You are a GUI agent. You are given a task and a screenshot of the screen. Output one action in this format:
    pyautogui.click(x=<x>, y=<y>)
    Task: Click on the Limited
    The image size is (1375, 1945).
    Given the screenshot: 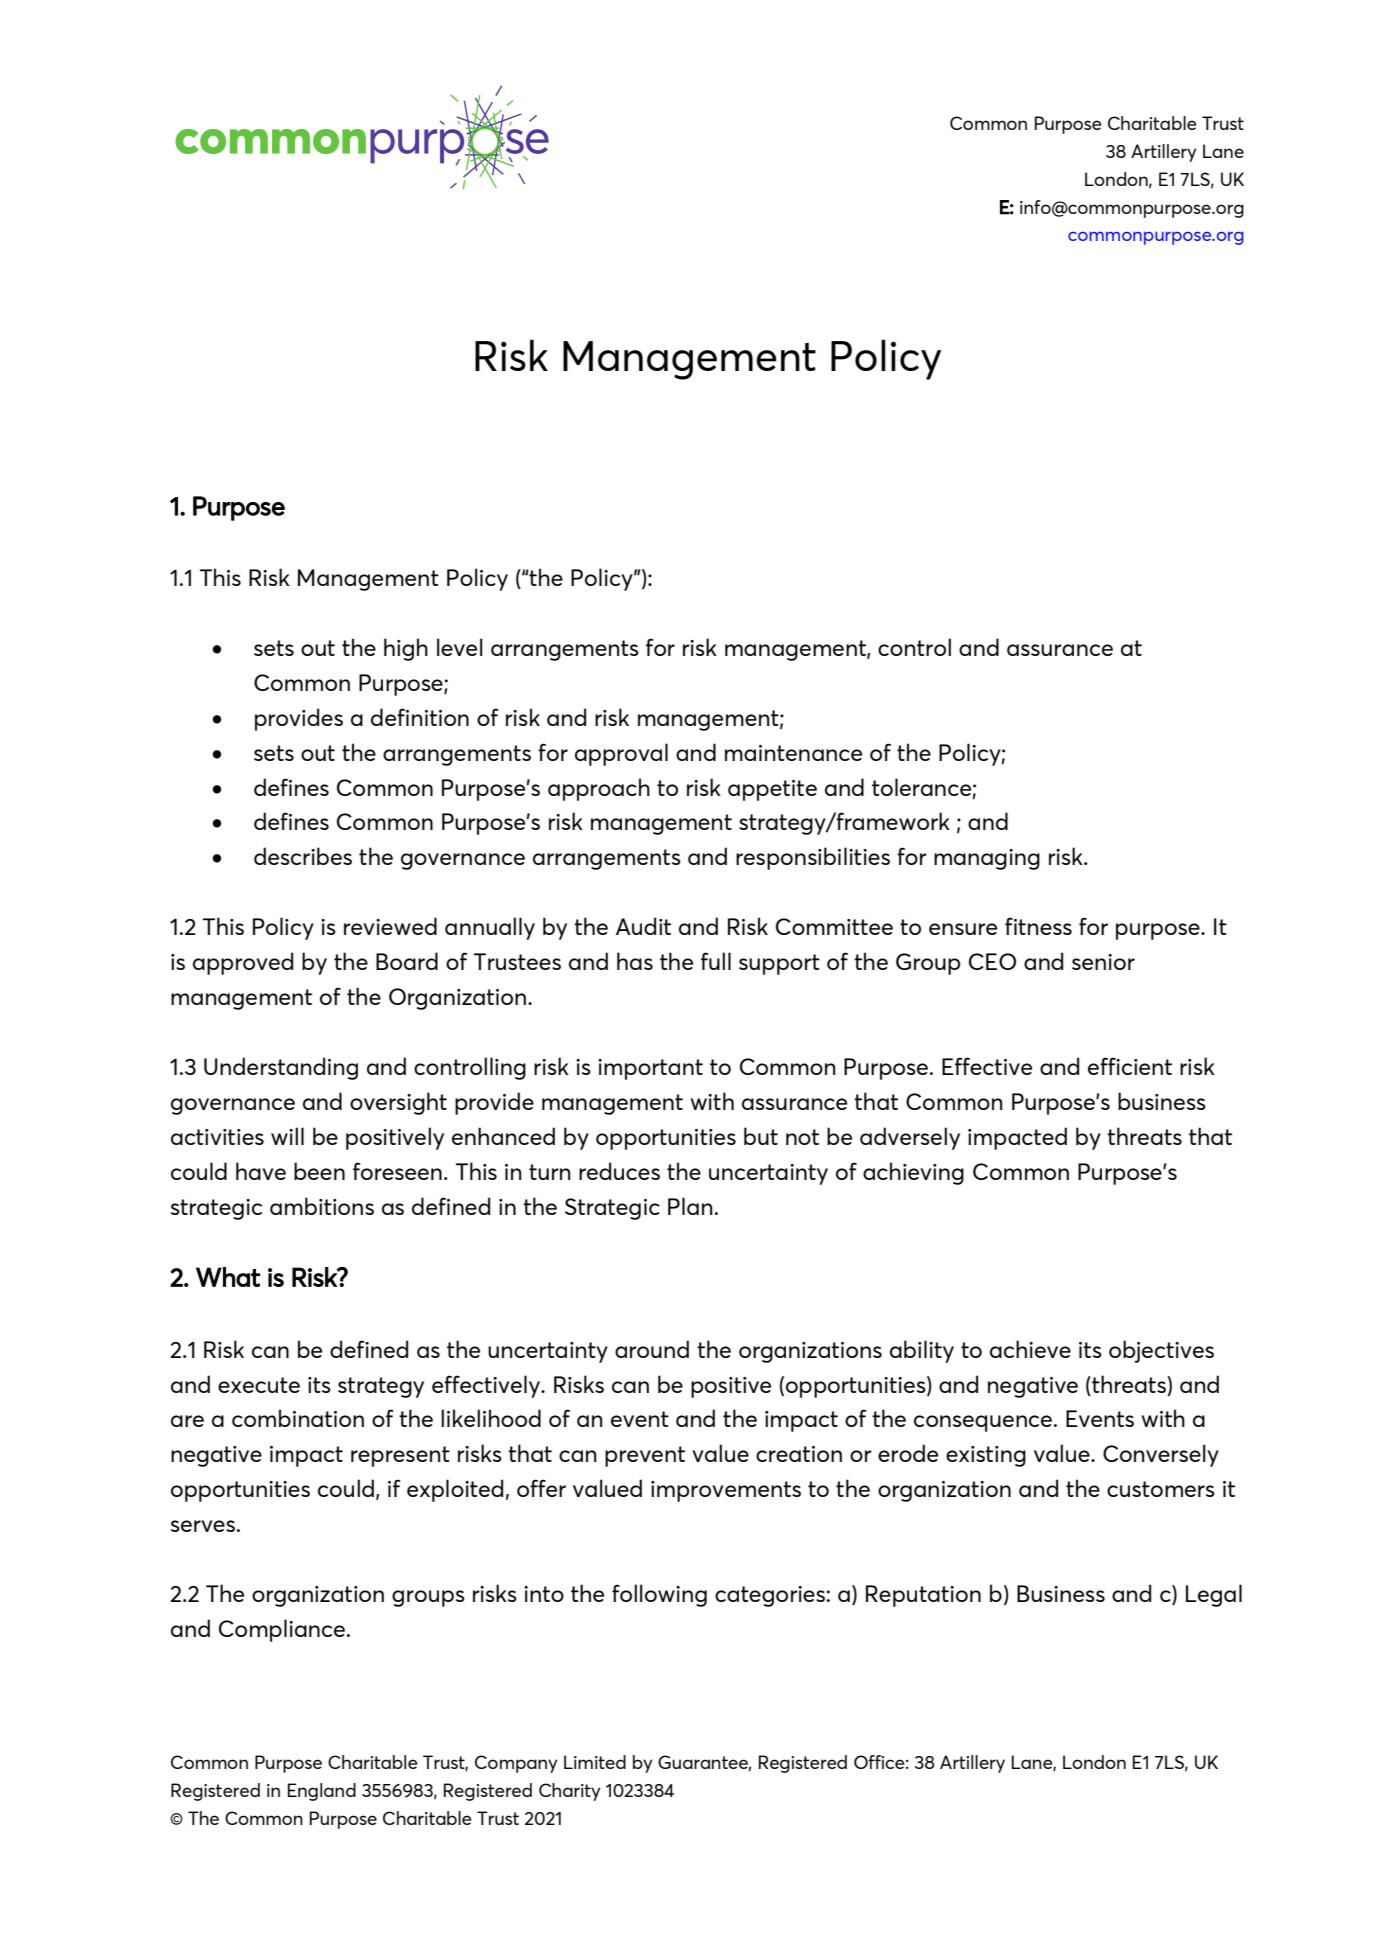 What is the action you would take?
    pyautogui.click(x=595, y=1762)
